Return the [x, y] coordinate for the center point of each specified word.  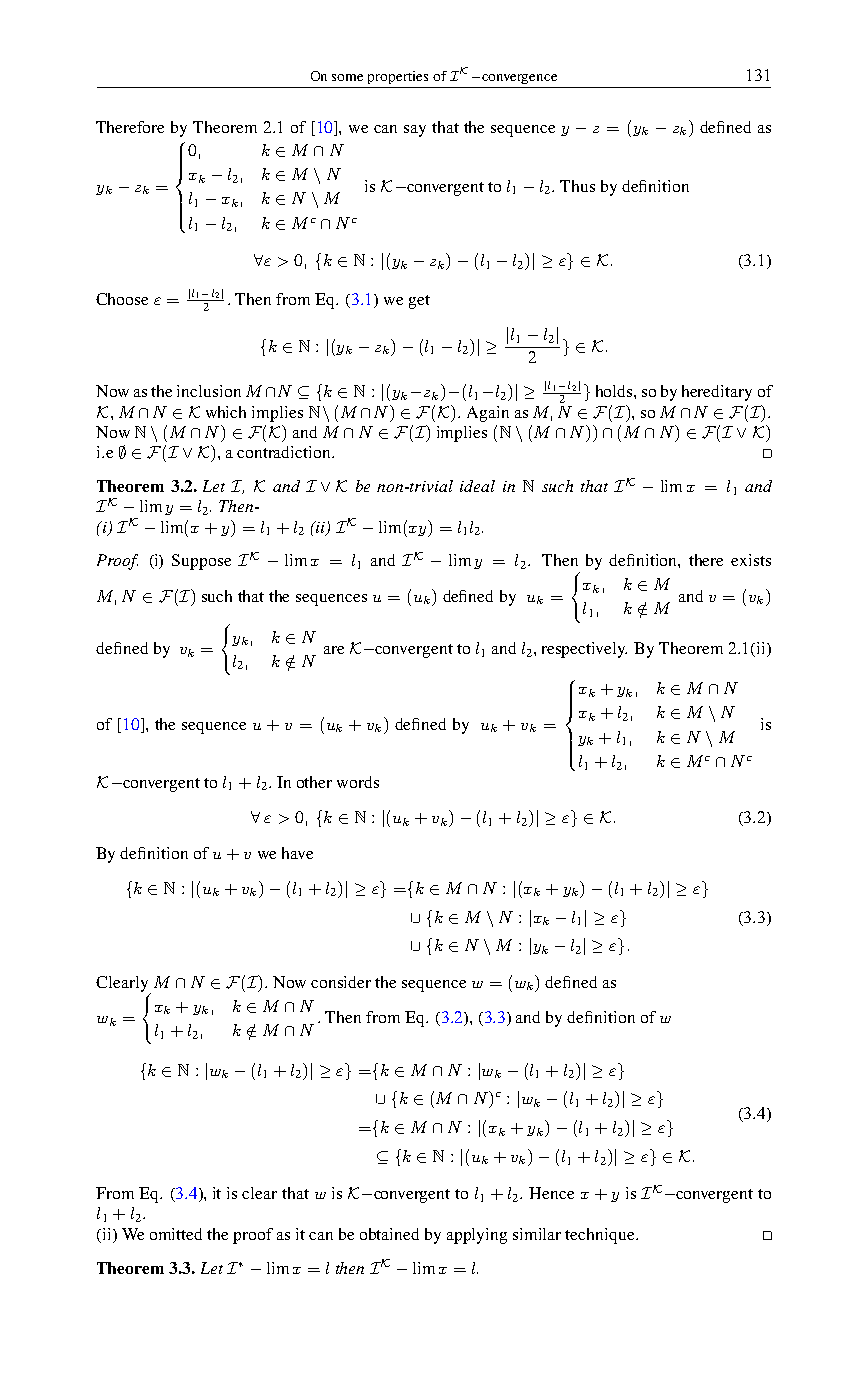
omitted [176, 1234]
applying [477, 1236]
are [334, 650]
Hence [551, 1193]
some [347, 77]
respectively [584, 650]
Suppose [201, 562]
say [415, 131]
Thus [577, 186]
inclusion [209, 391]
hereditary [717, 393]
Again [488, 414]
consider [341, 982]
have [297, 853]
